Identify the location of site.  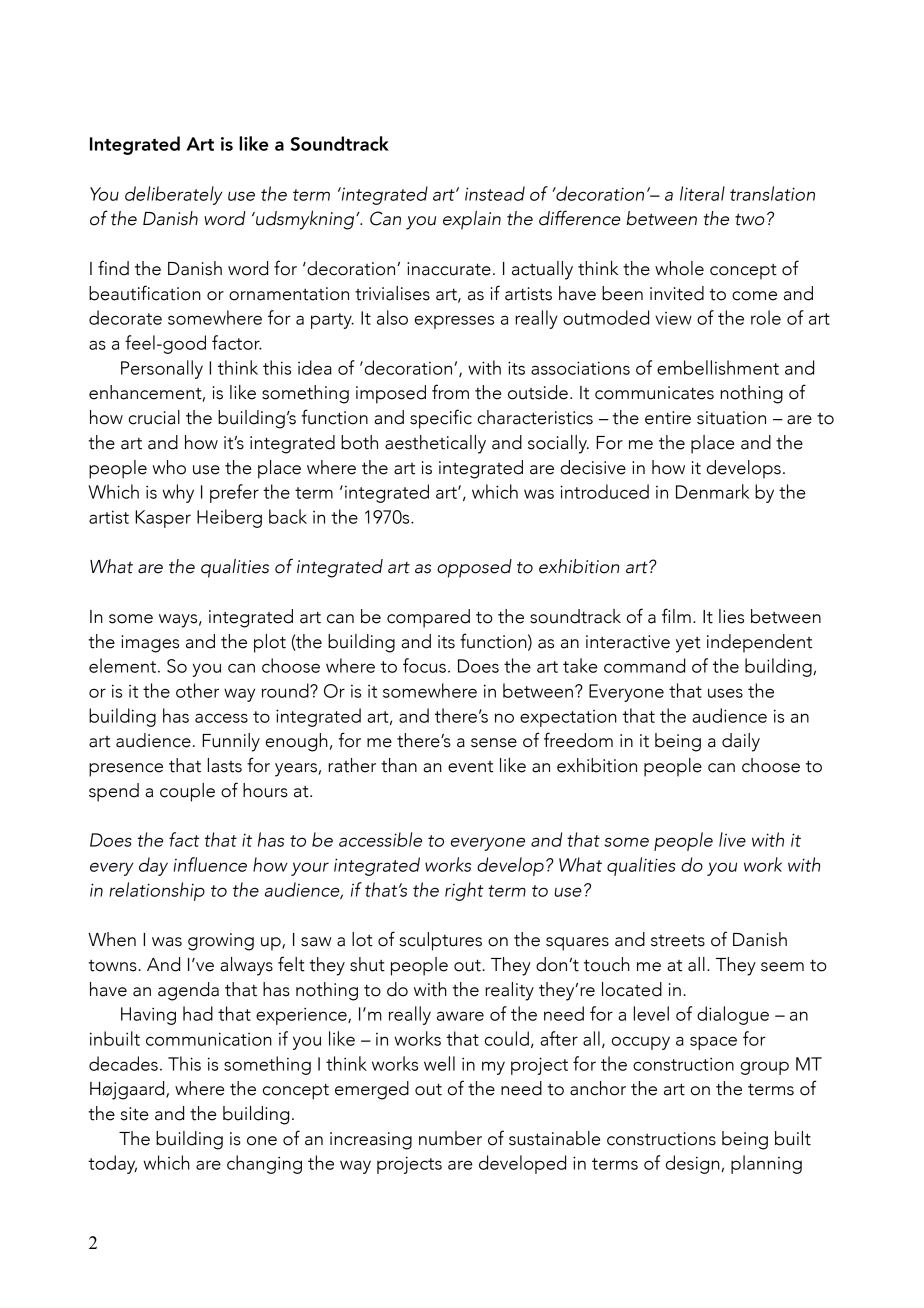
(134, 1114).
